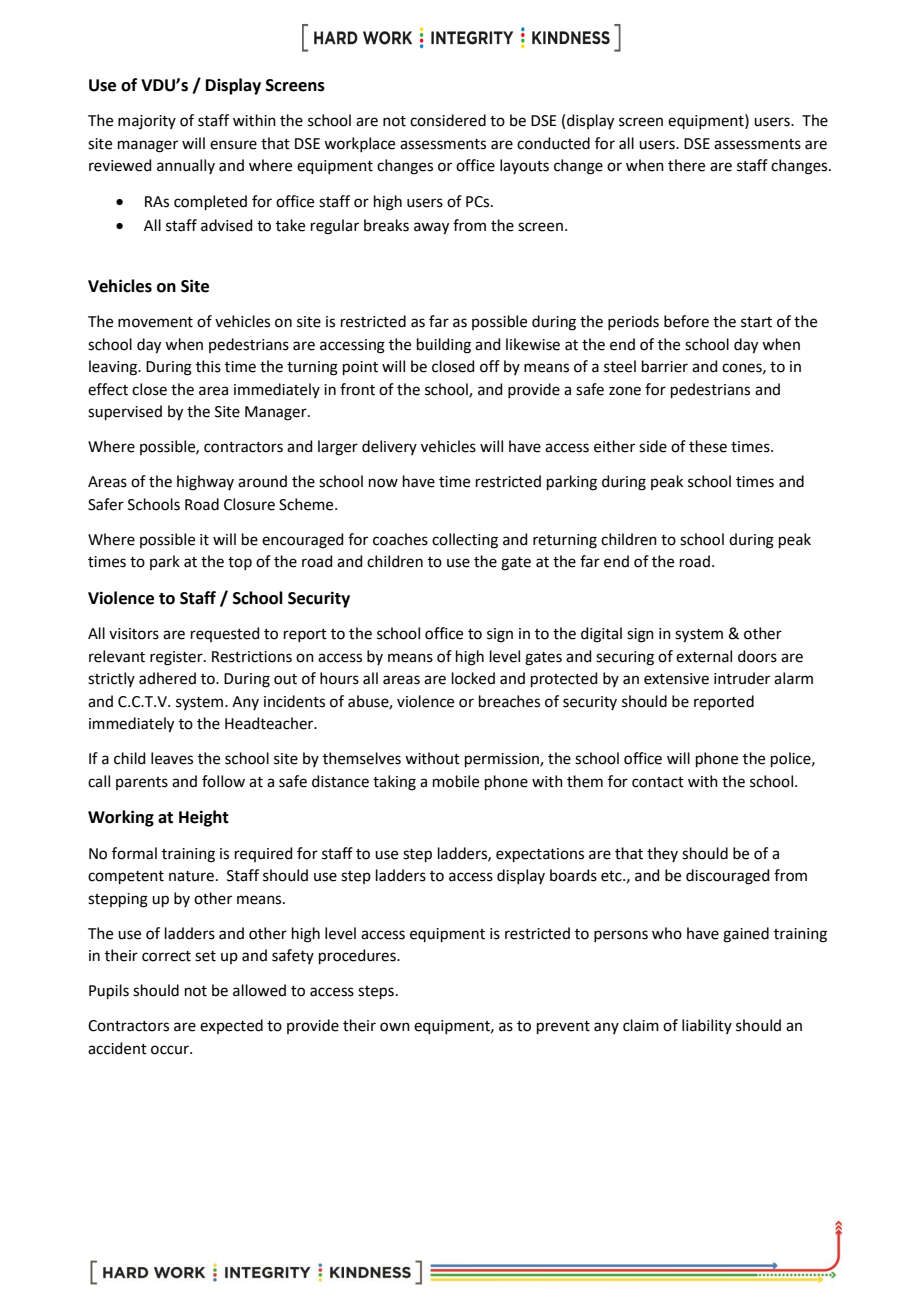 The image size is (924, 1309). Describe the element at coordinates (186, 166) in the screenshot. I see `annually` at that location.
